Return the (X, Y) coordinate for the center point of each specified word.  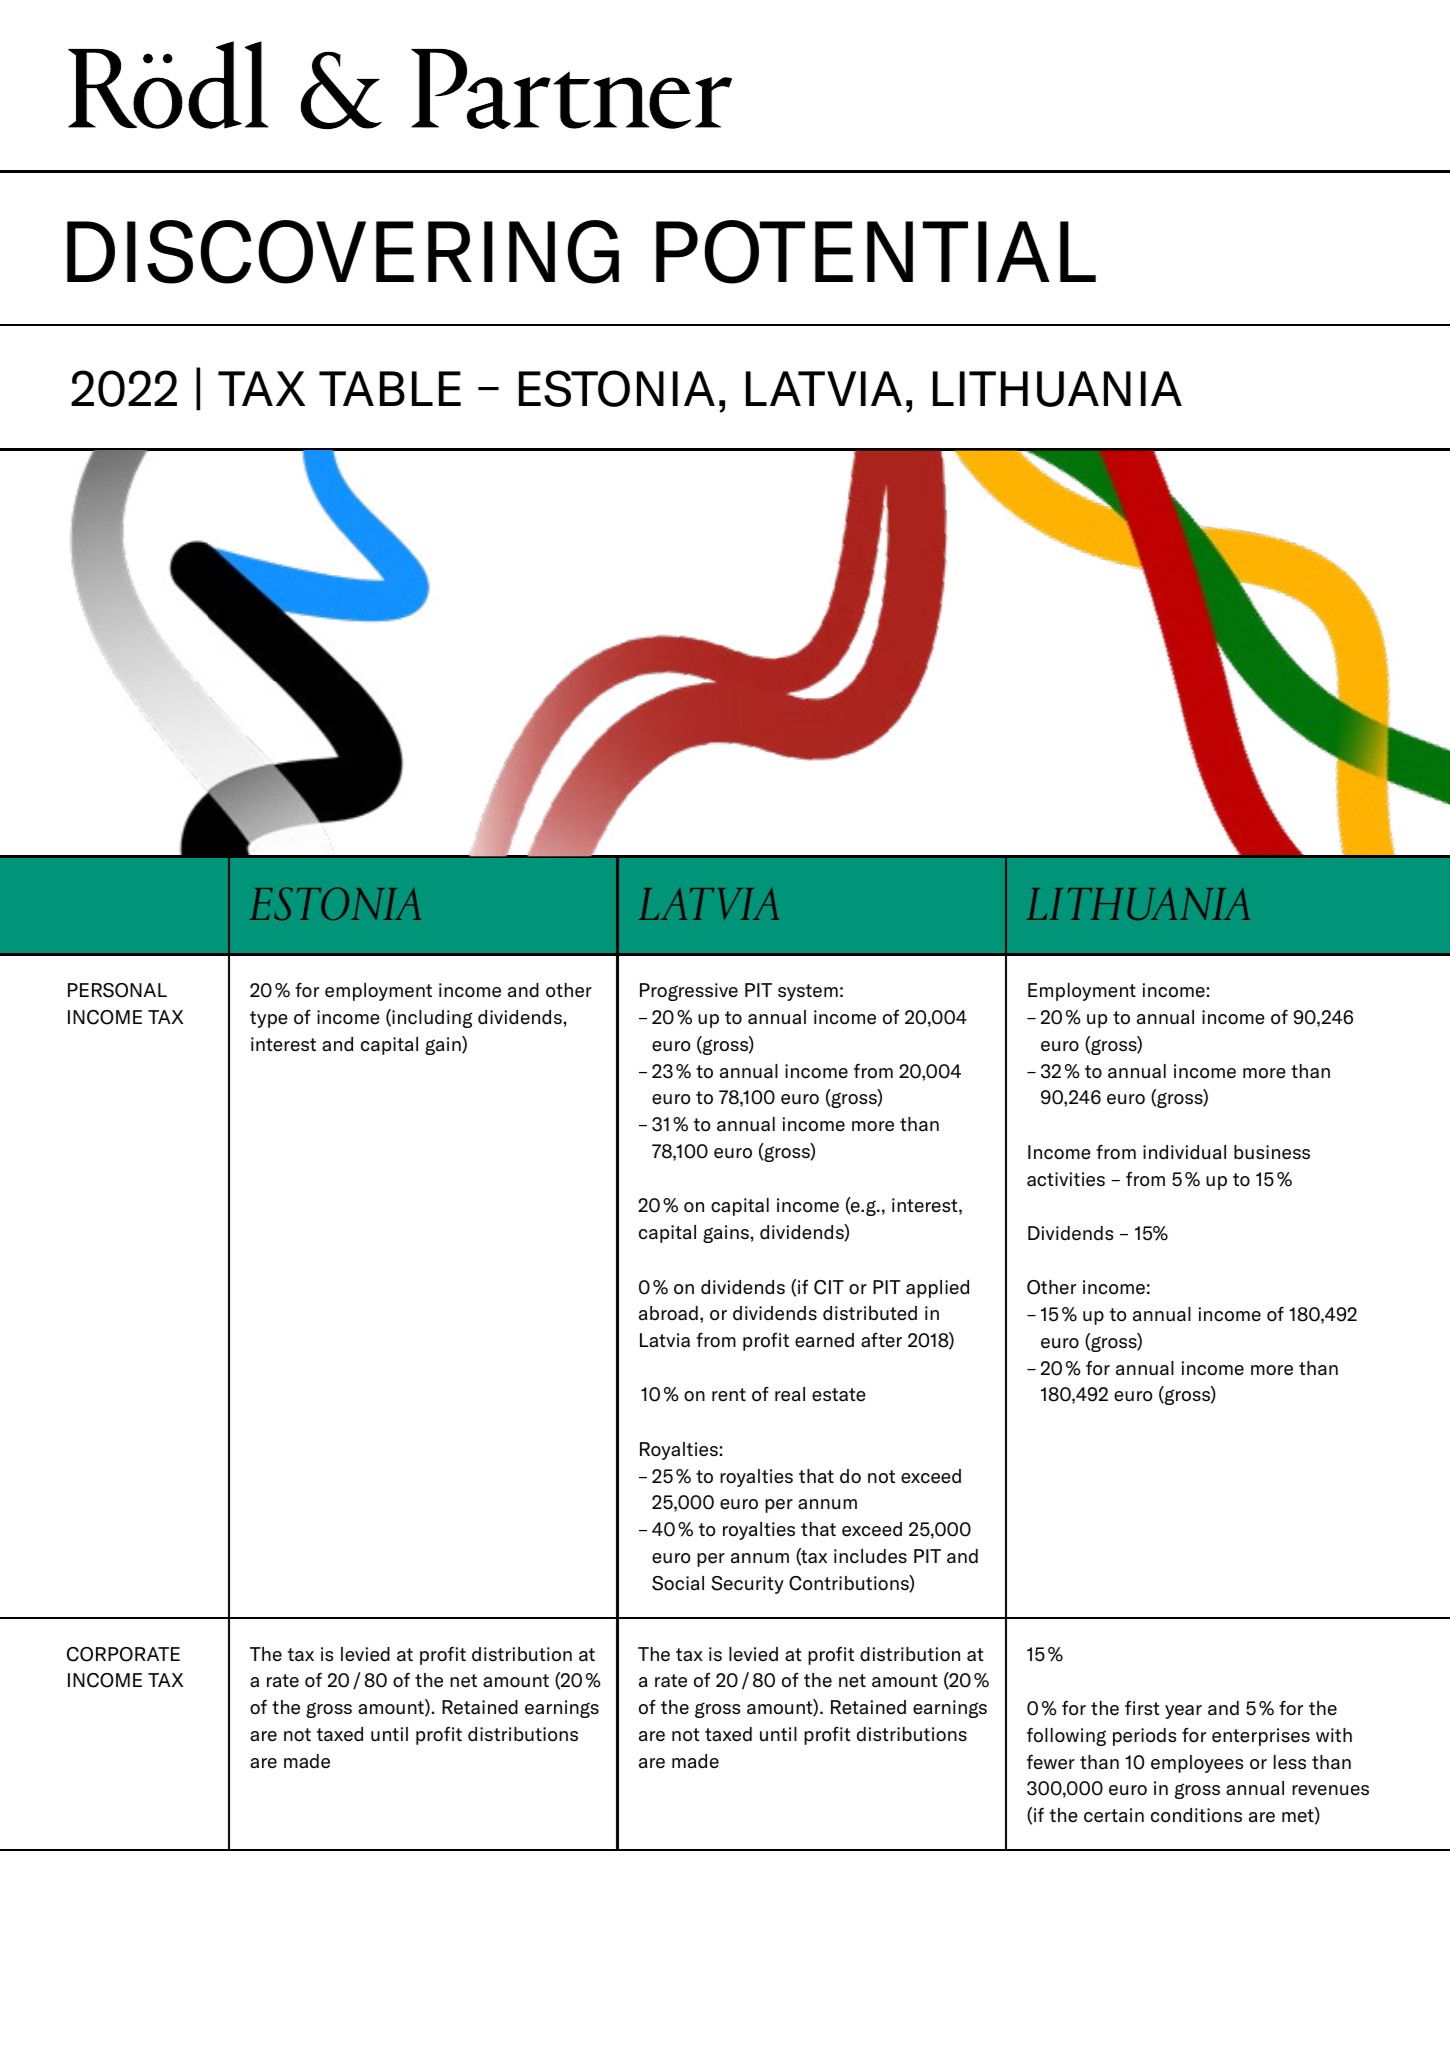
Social (678, 1583)
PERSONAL (117, 990)
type (269, 1019)
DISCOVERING (343, 252)
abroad (668, 1313)
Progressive (689, 992)
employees (1197, 1764)
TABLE (390, 388)
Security (747, 1585)
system (808, 992)
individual (1184, 1152)
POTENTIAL (876, 252)
